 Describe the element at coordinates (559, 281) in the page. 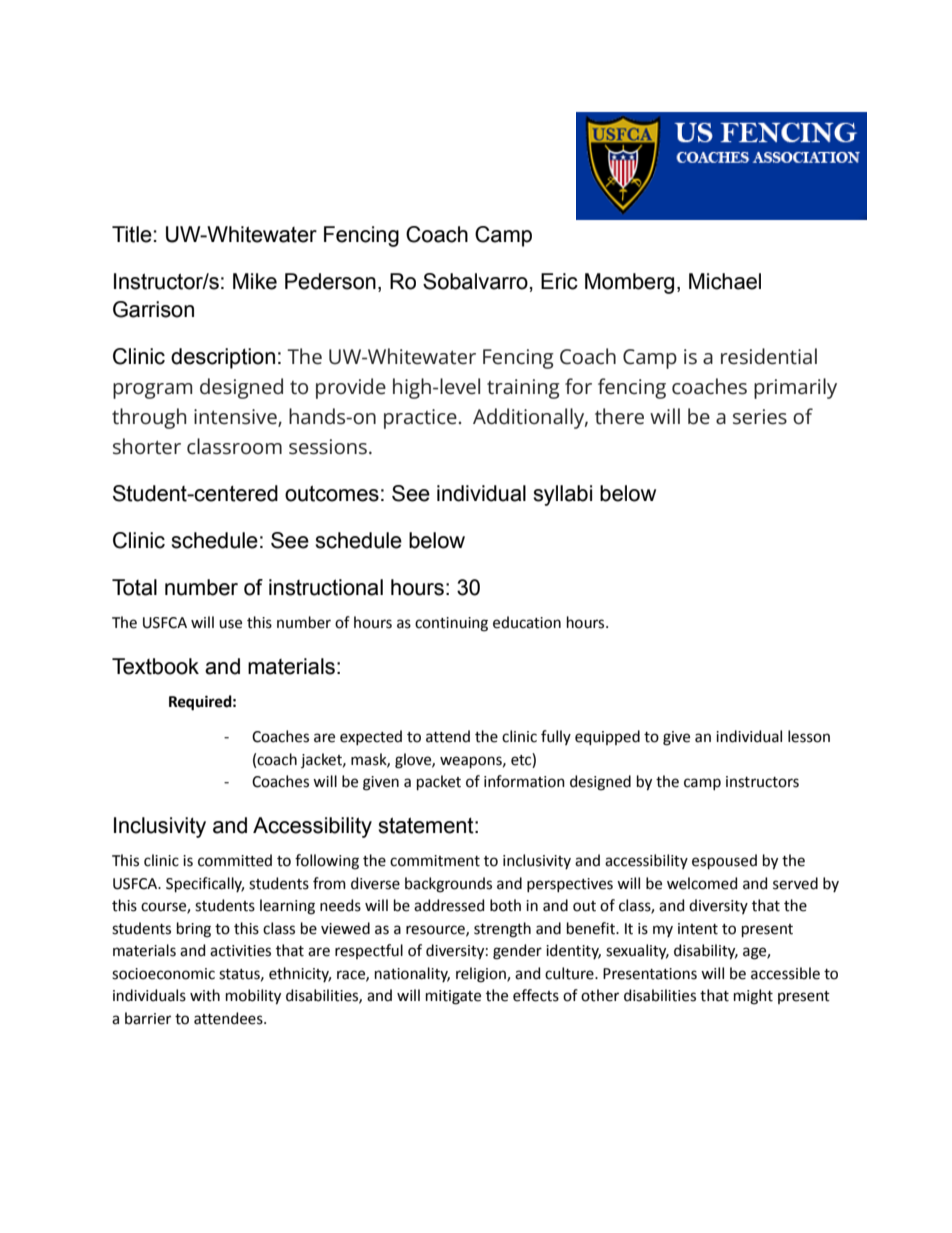

I see `Eric` at that location.
